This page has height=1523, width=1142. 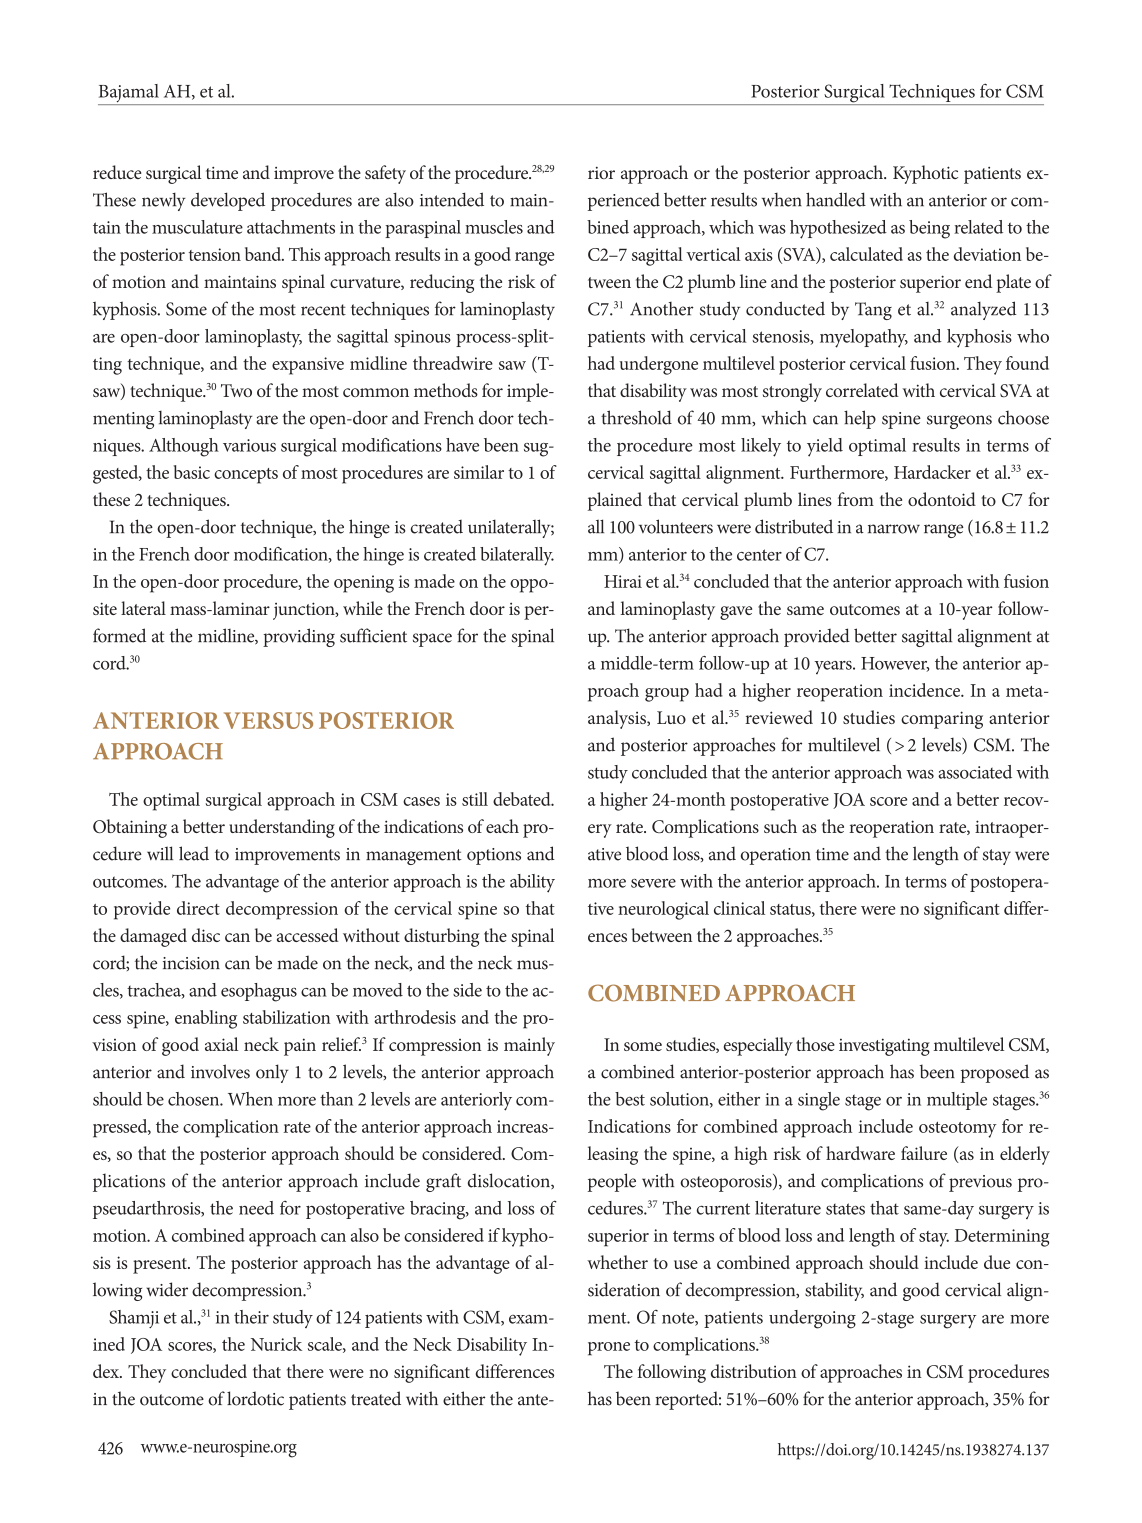 I want to click on those, so click(x=815, y=1044).
